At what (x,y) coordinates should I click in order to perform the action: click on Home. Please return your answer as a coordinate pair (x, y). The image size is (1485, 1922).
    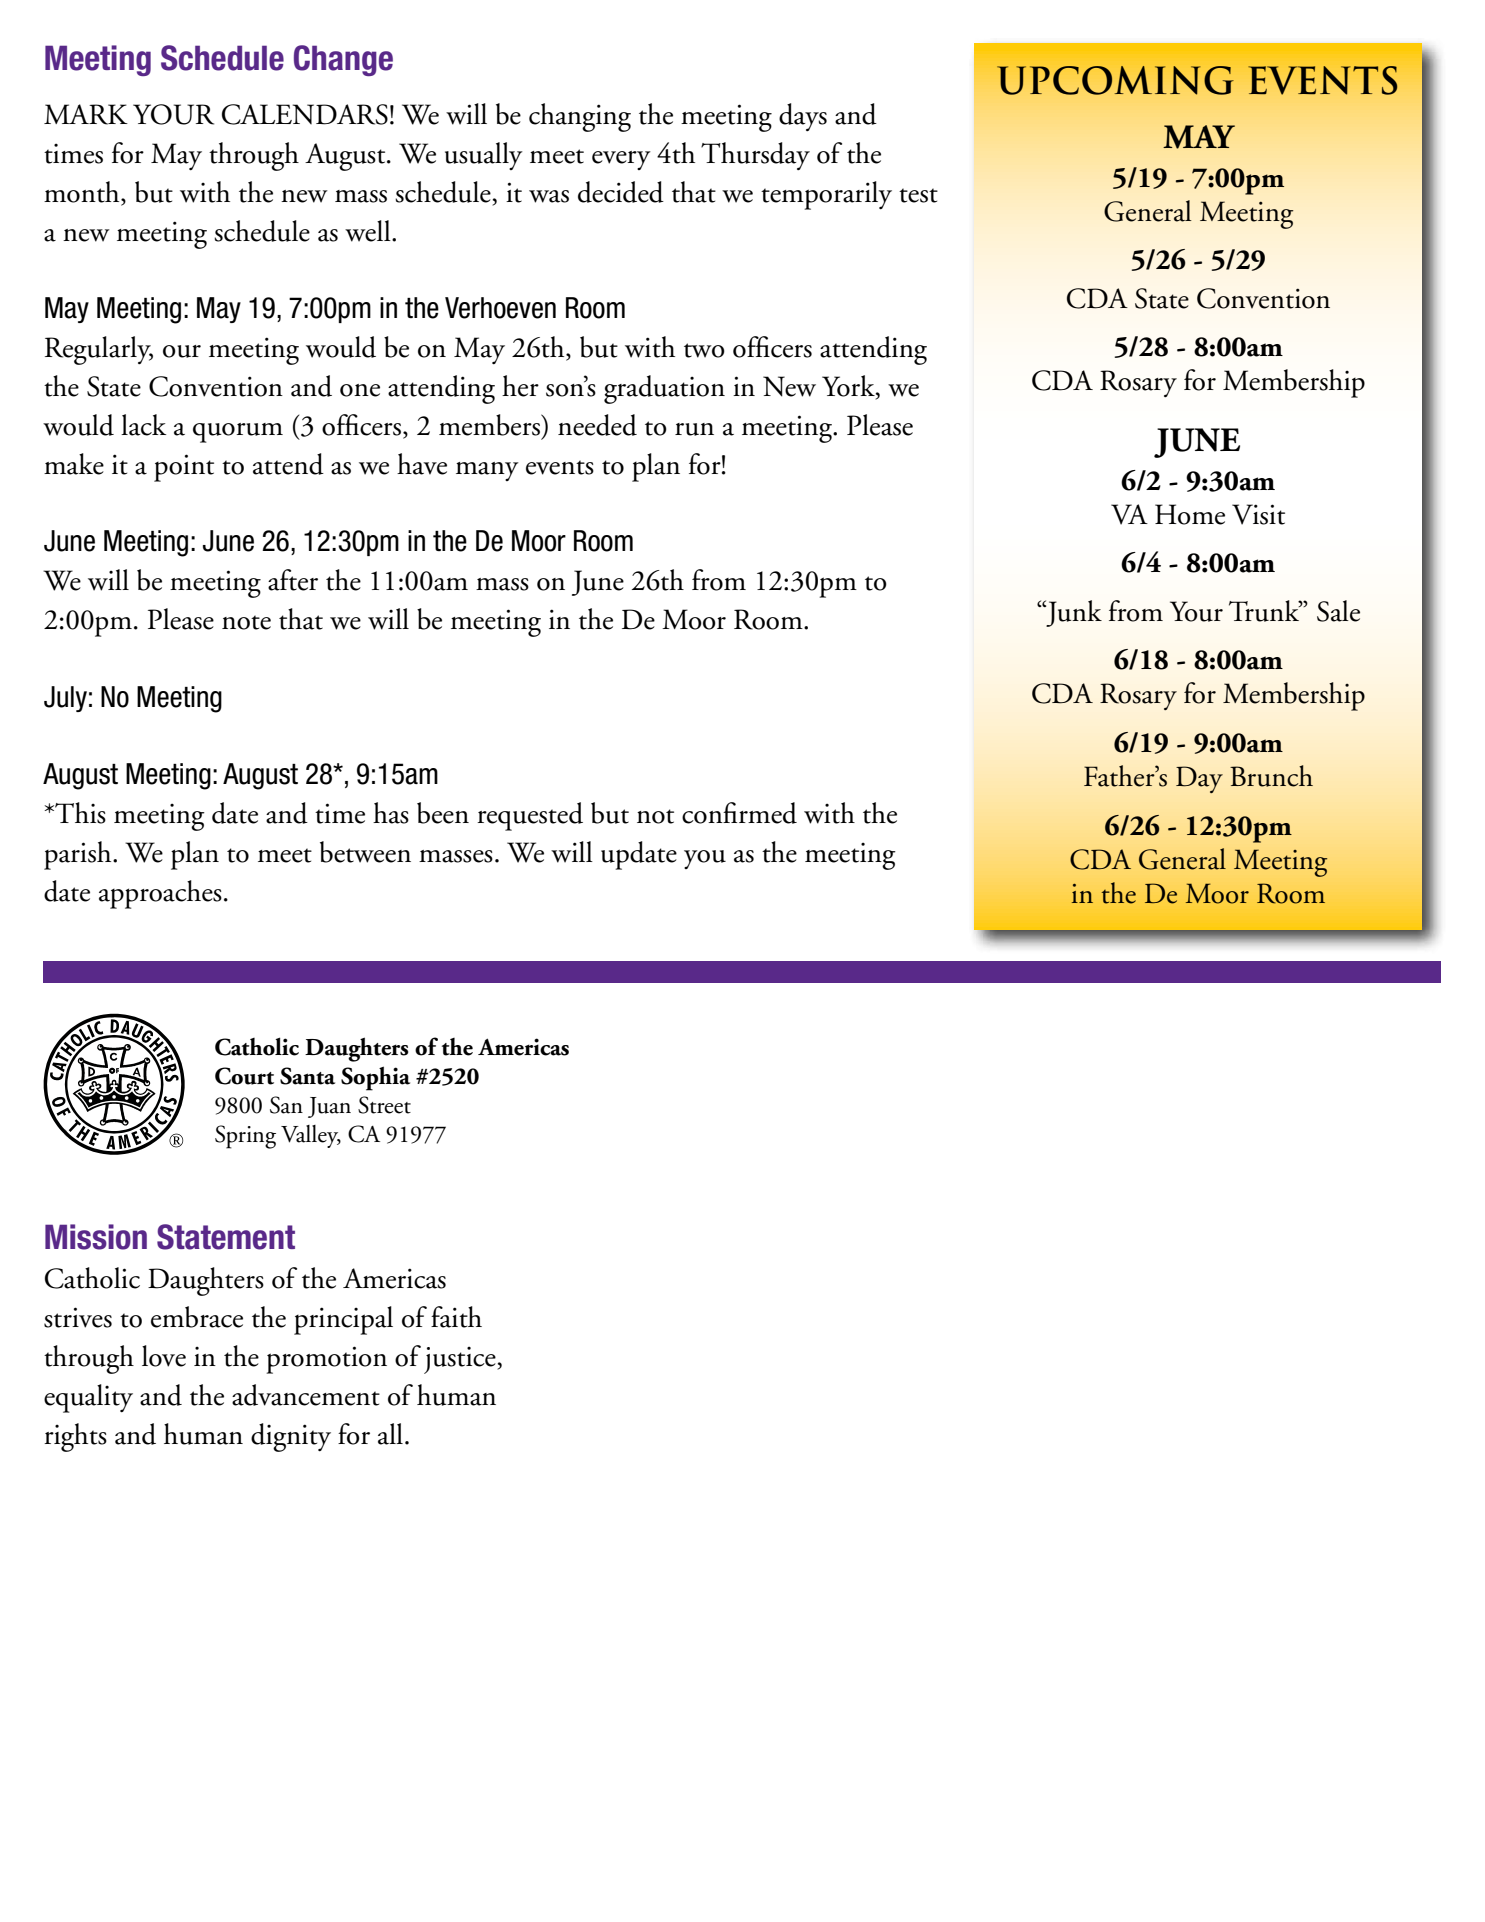
    Looking at the image, I should click on (1190, 514).
